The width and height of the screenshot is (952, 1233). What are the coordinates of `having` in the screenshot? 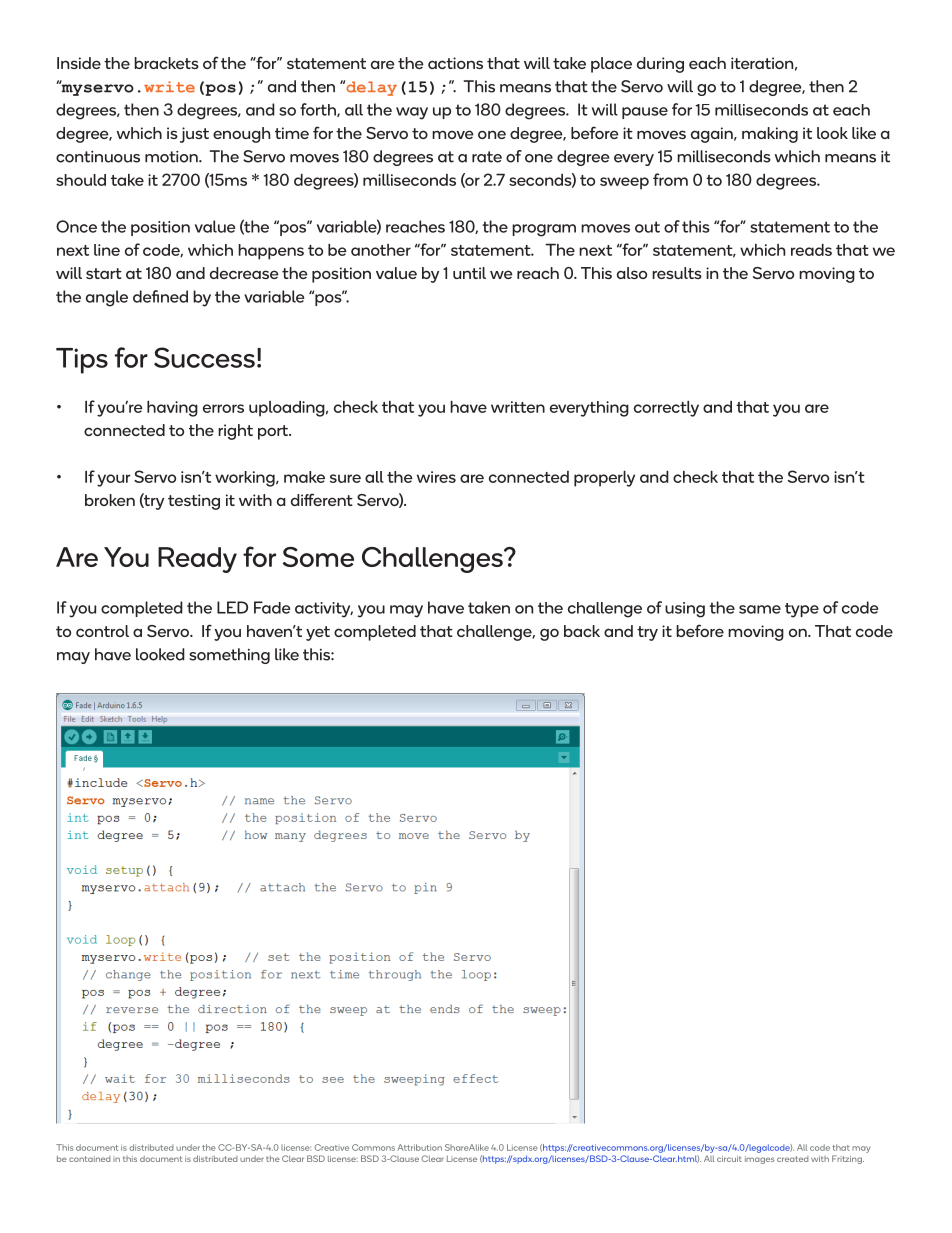 It's located at (172, 408).
